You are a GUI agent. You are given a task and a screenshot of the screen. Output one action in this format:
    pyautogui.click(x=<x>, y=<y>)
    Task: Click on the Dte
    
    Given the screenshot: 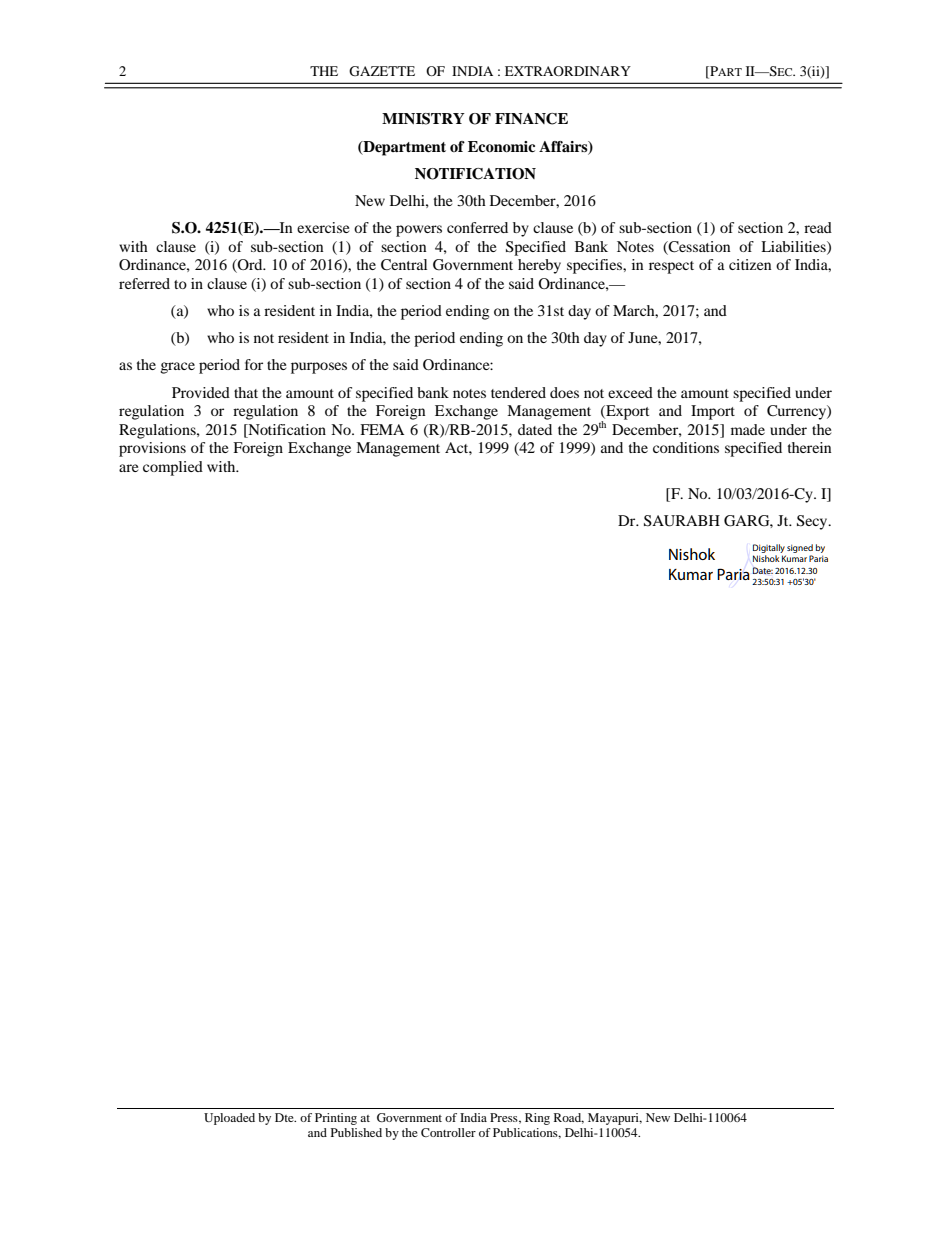 What is the action you would take?
    pyautogui.click(x=285, y=1117)
